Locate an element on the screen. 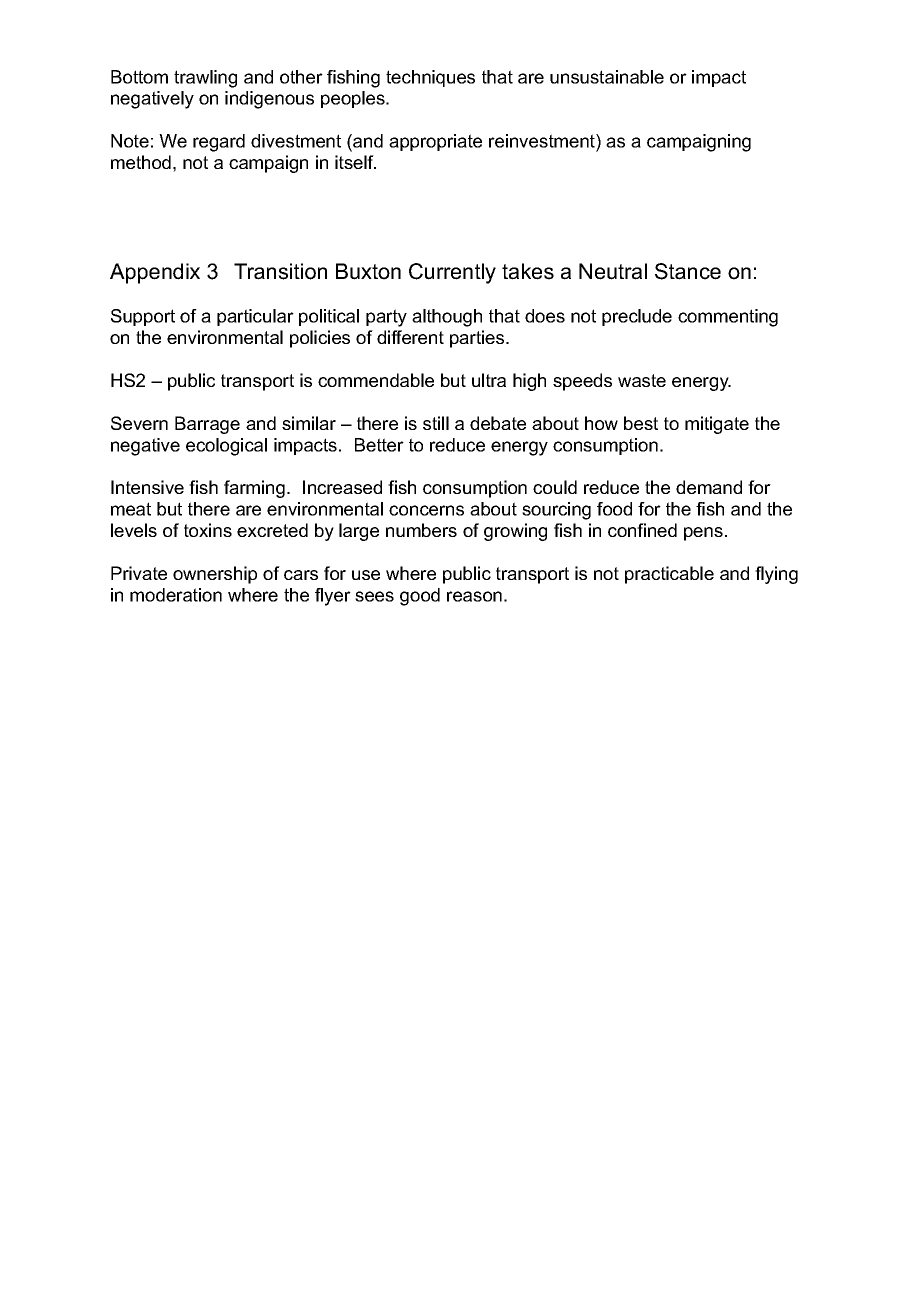 This screenshot has width=924, height=1308. techniques is located at coordinates (430, 78).
